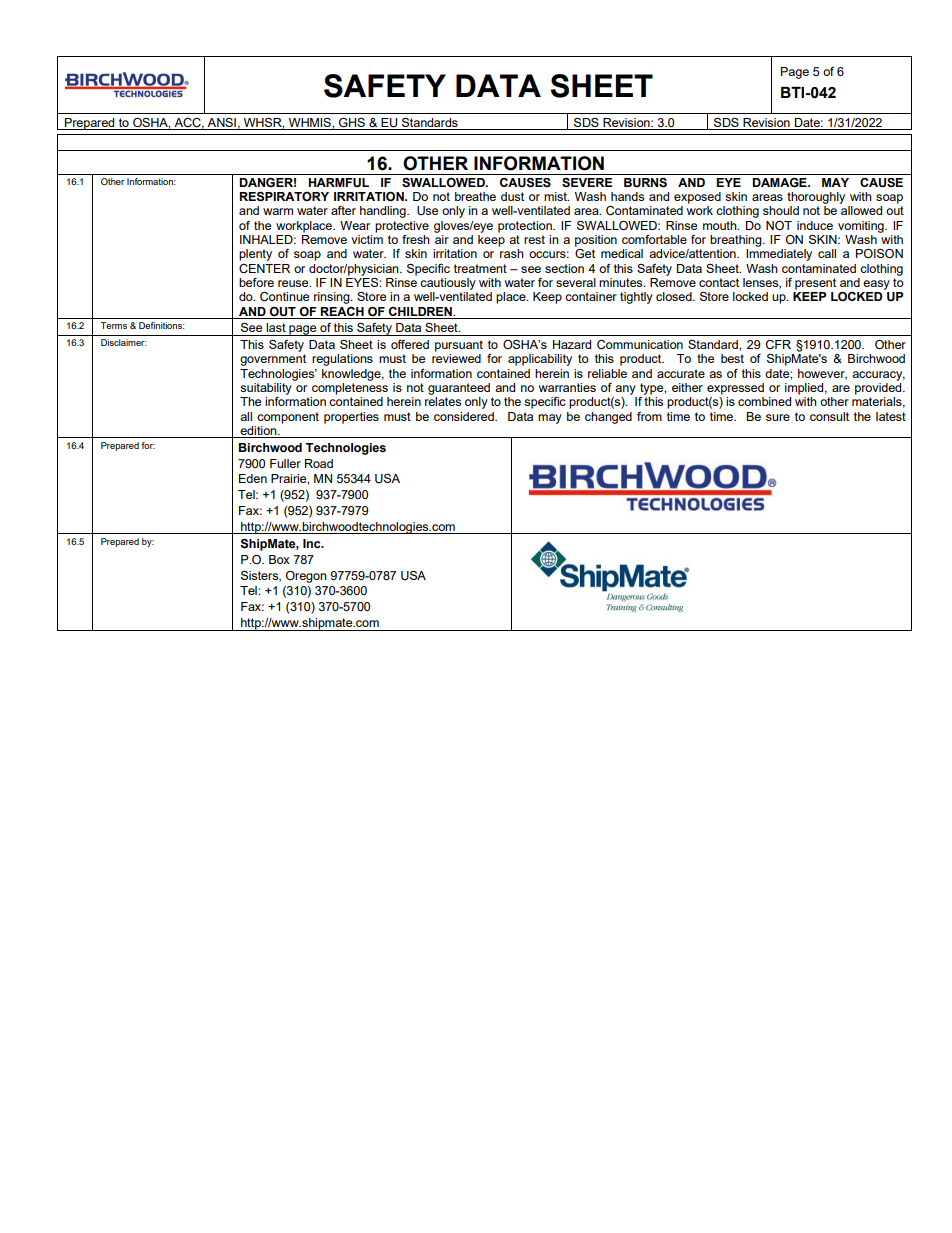 The width and height of the screenshot is (952, 1233). I want to click on thoroughly, so click(816, 198).
